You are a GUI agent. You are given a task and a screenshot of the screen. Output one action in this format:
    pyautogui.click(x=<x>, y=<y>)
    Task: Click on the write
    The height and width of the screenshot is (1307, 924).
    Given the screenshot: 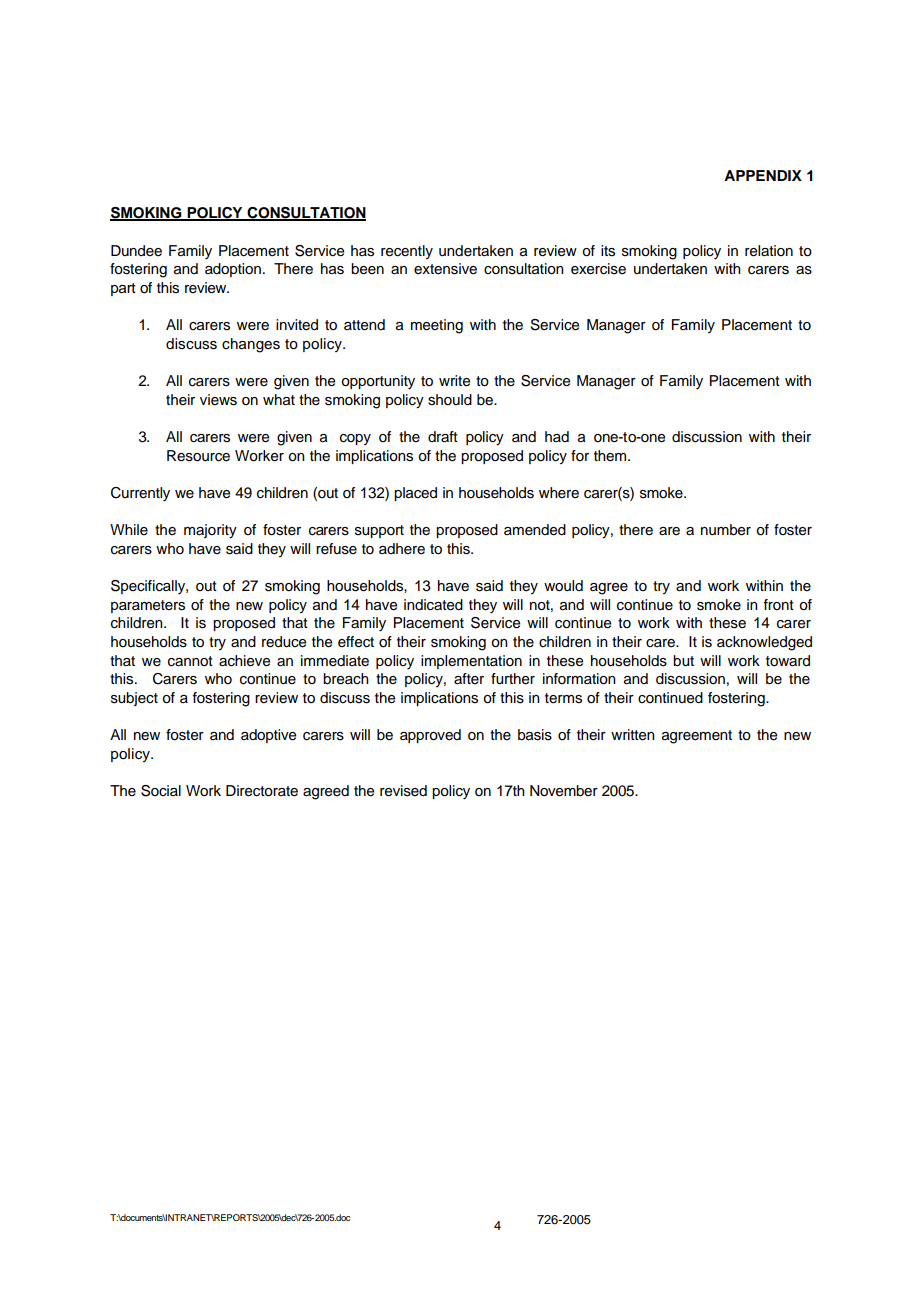 What is the action you would take?
    pyautogui.click(x=454, y=381)
